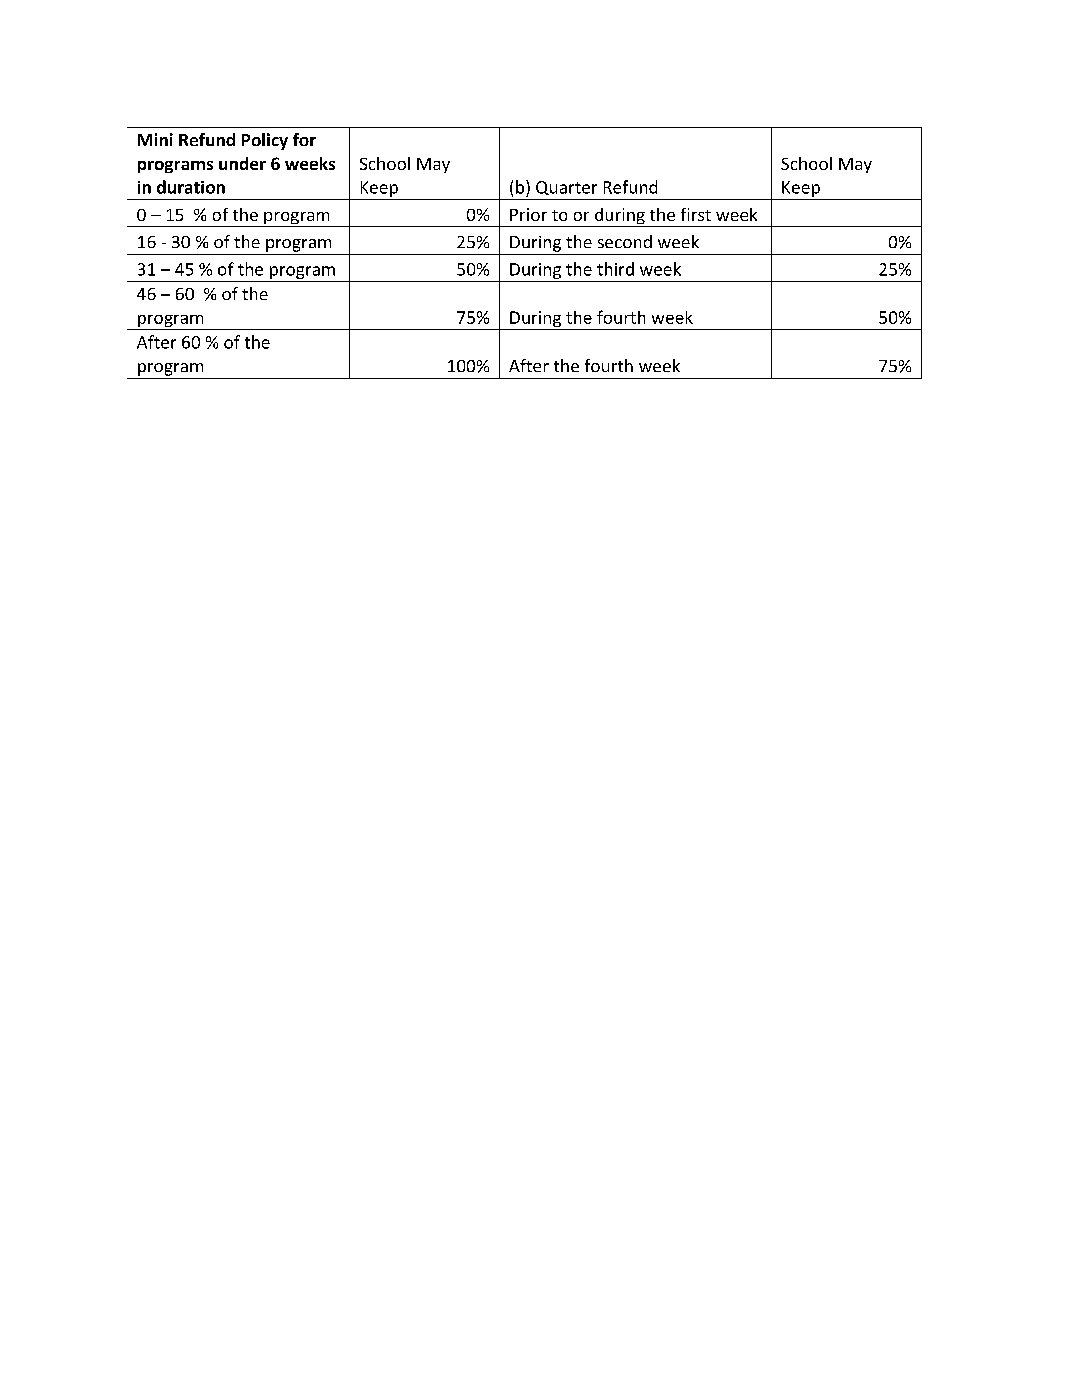 The image size is (1080, 1398). Describe the element at coordinates (265, 141) in the page. I see `Policy` at that location.
